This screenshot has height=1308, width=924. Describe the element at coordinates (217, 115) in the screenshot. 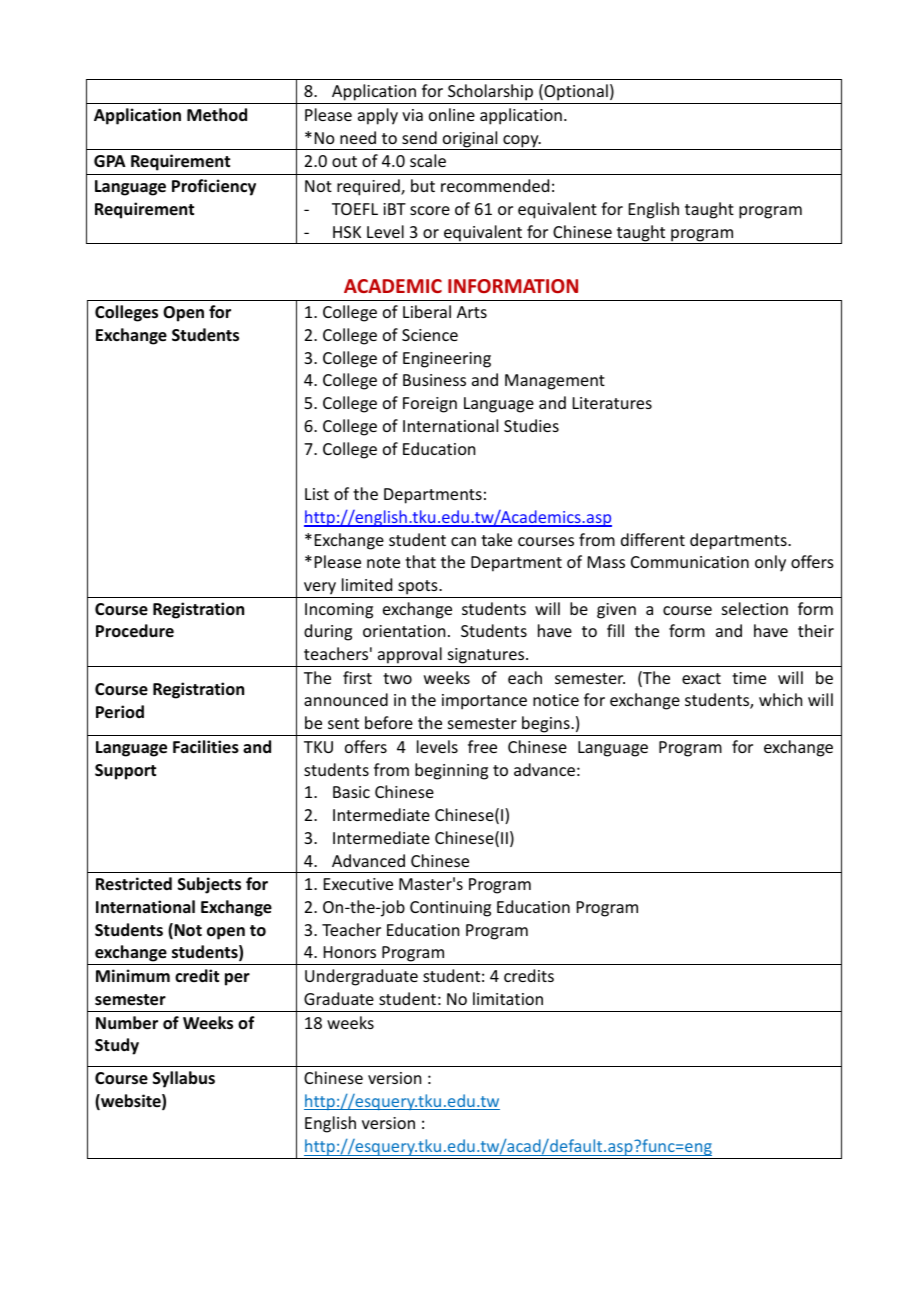

I see `Method` at that location.
